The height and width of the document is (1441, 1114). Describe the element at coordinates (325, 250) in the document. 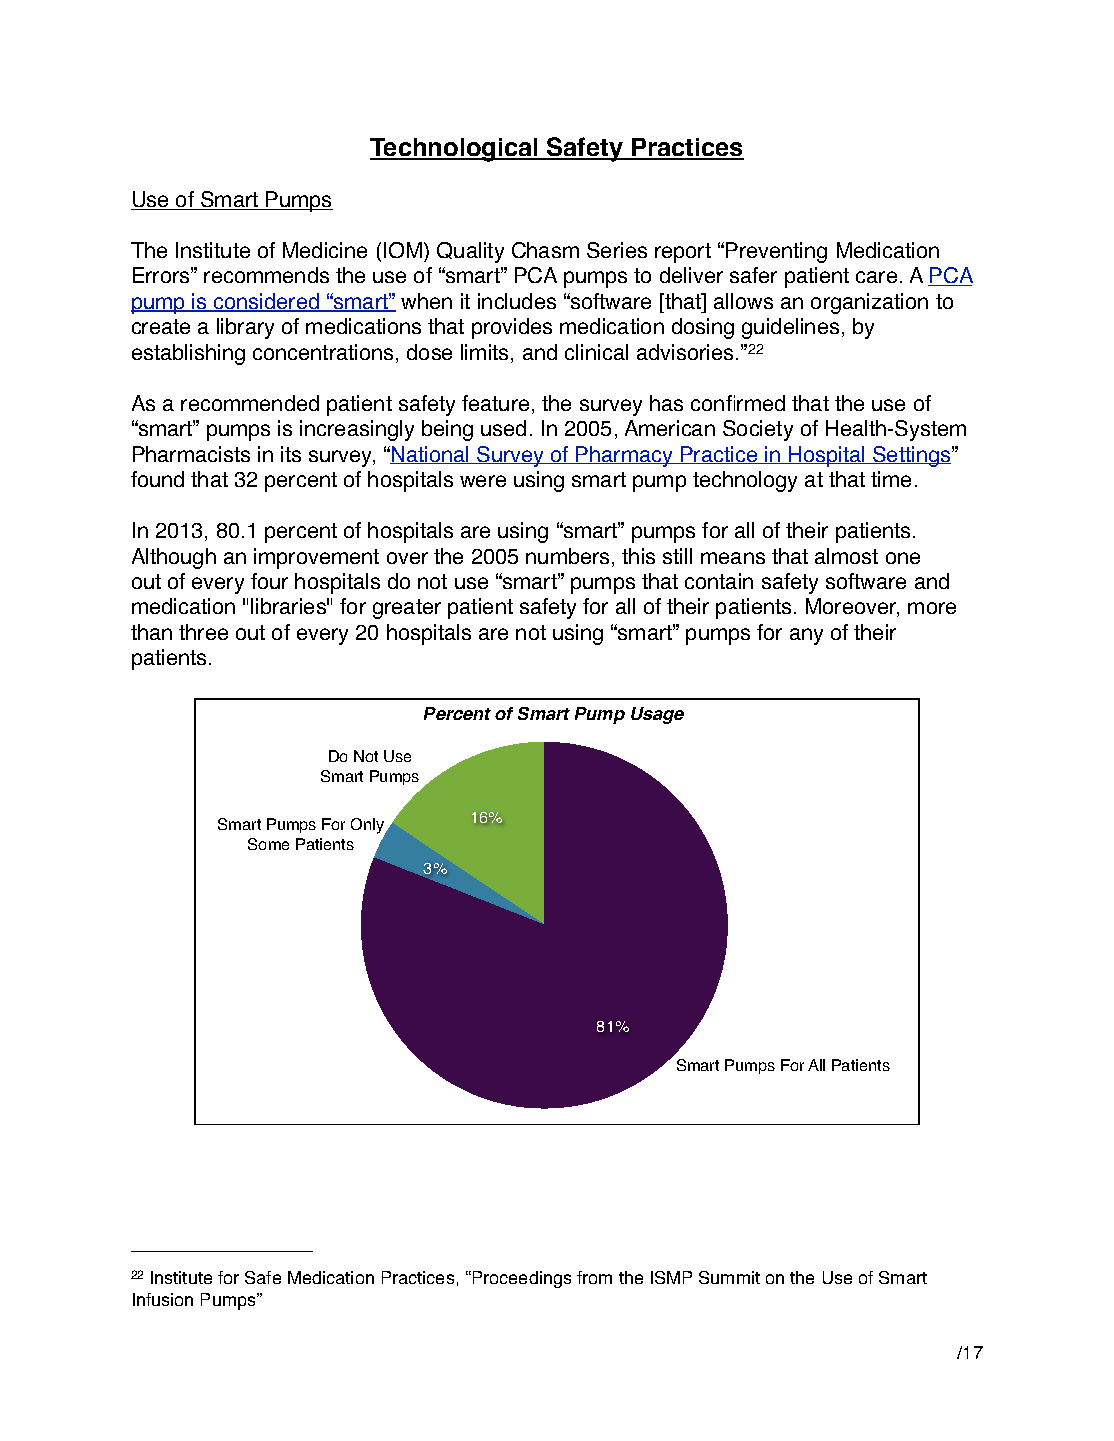

I see `Medicine` at that location.
